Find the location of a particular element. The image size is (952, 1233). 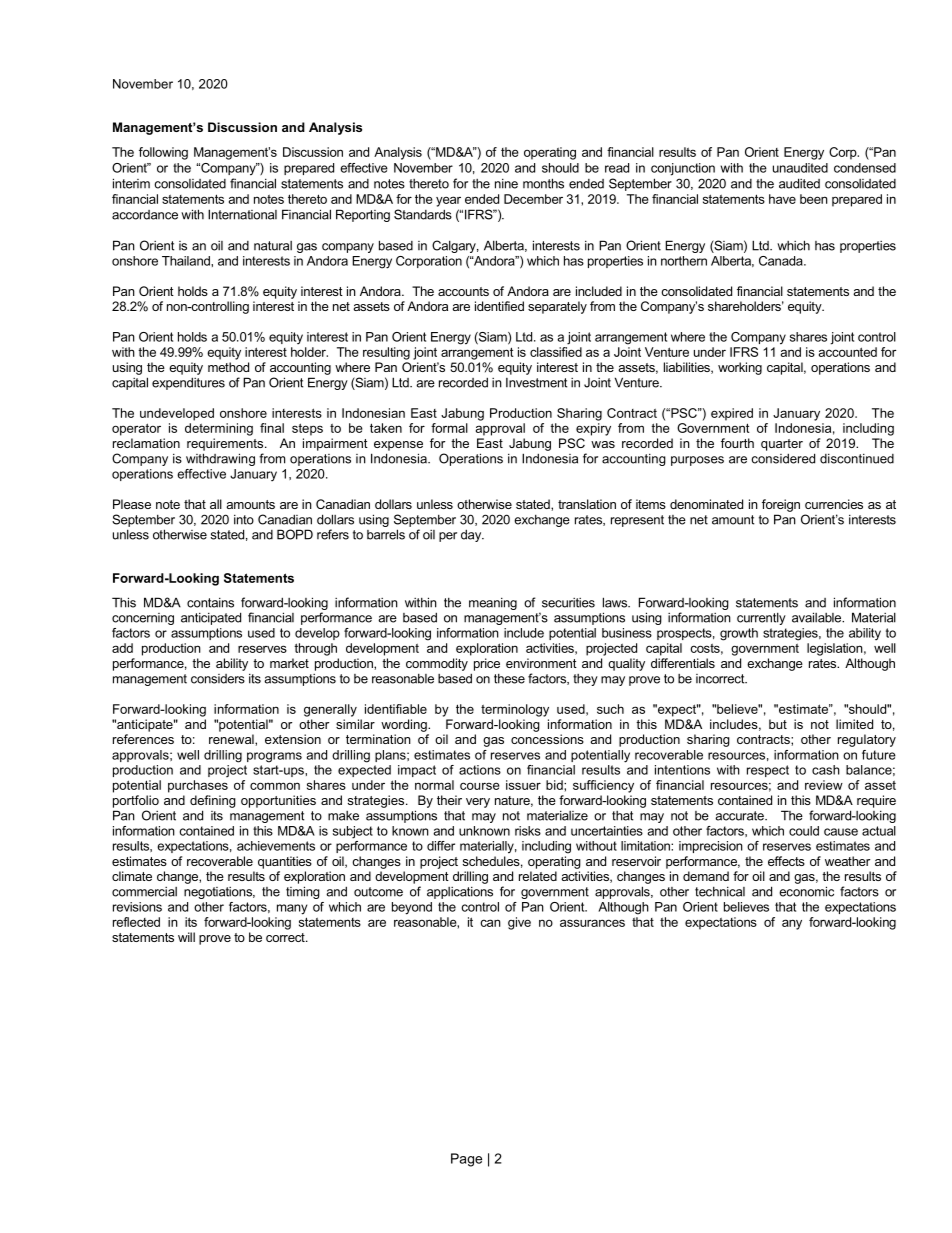

give is located at coordinates (519, 923).
